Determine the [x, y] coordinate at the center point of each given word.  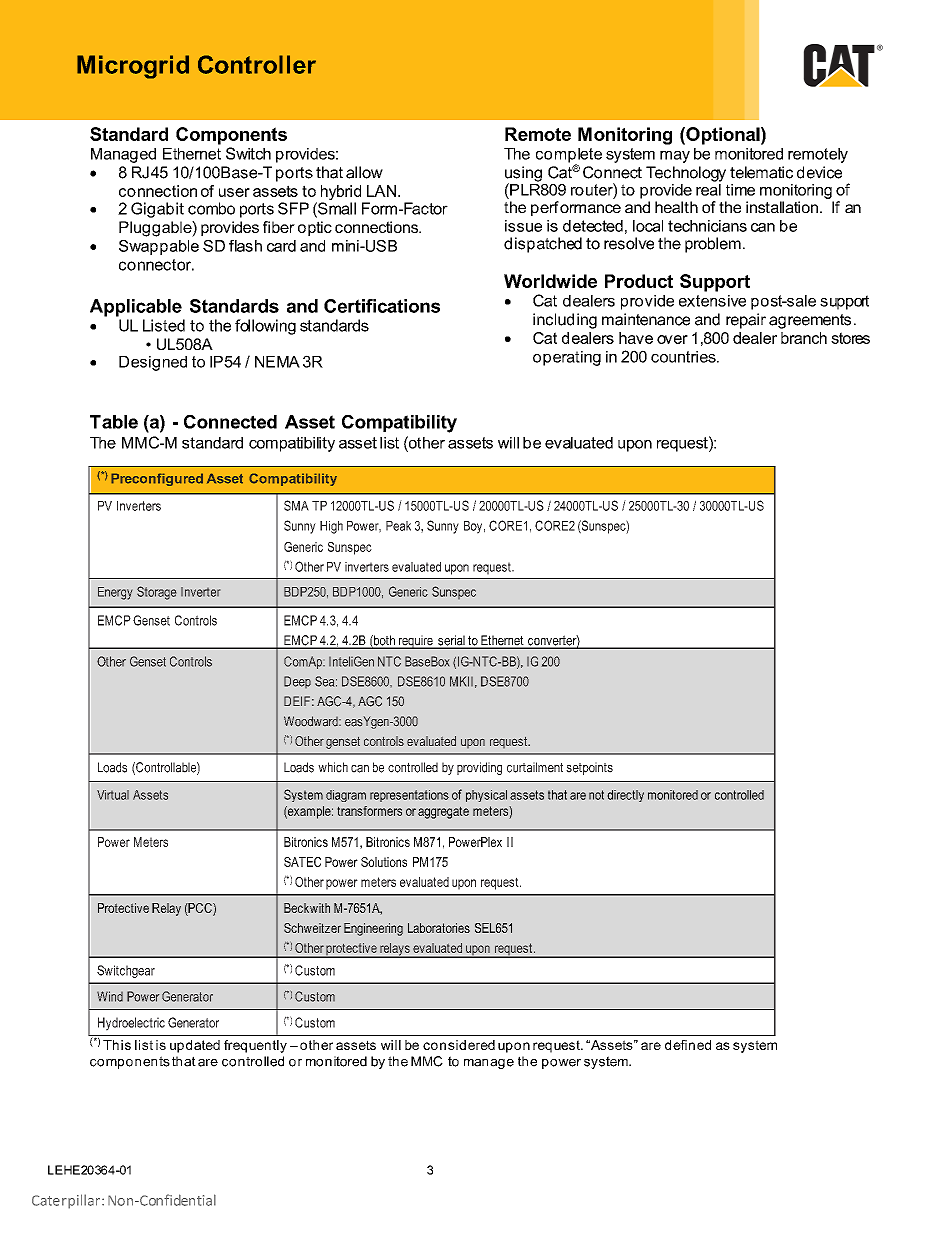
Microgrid [133, 67]
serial [451, 641]
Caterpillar [66, 1201]
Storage [156, 593]
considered [459, 1045]
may [675, 157]
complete [569, 156]
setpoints [589, 768]
